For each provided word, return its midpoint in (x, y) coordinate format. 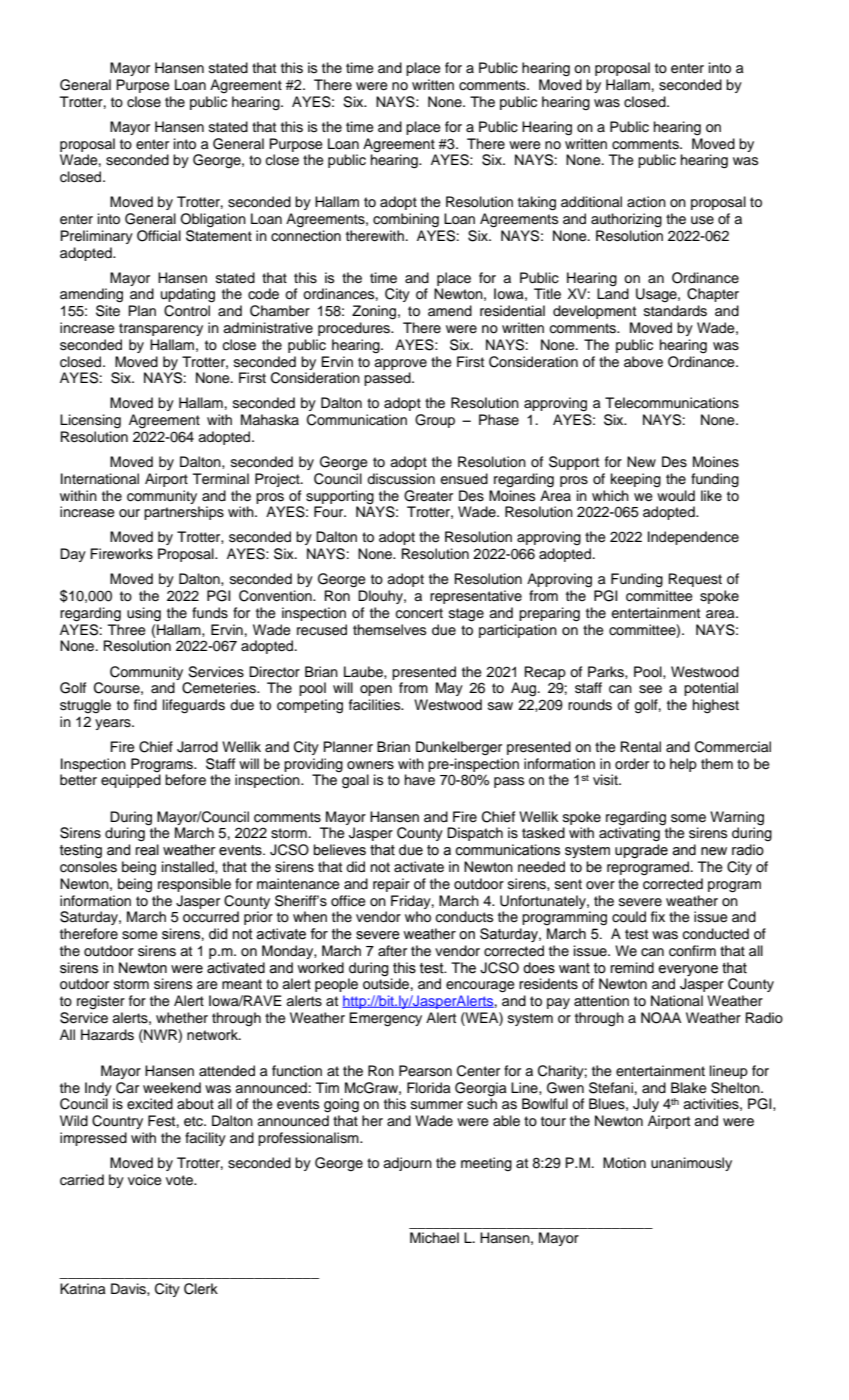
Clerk (201, 1289)
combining (406, 220)
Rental (641, 747)
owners (370, 765)
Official (159, 236)
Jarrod (197, 747)
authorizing (626, 220)
